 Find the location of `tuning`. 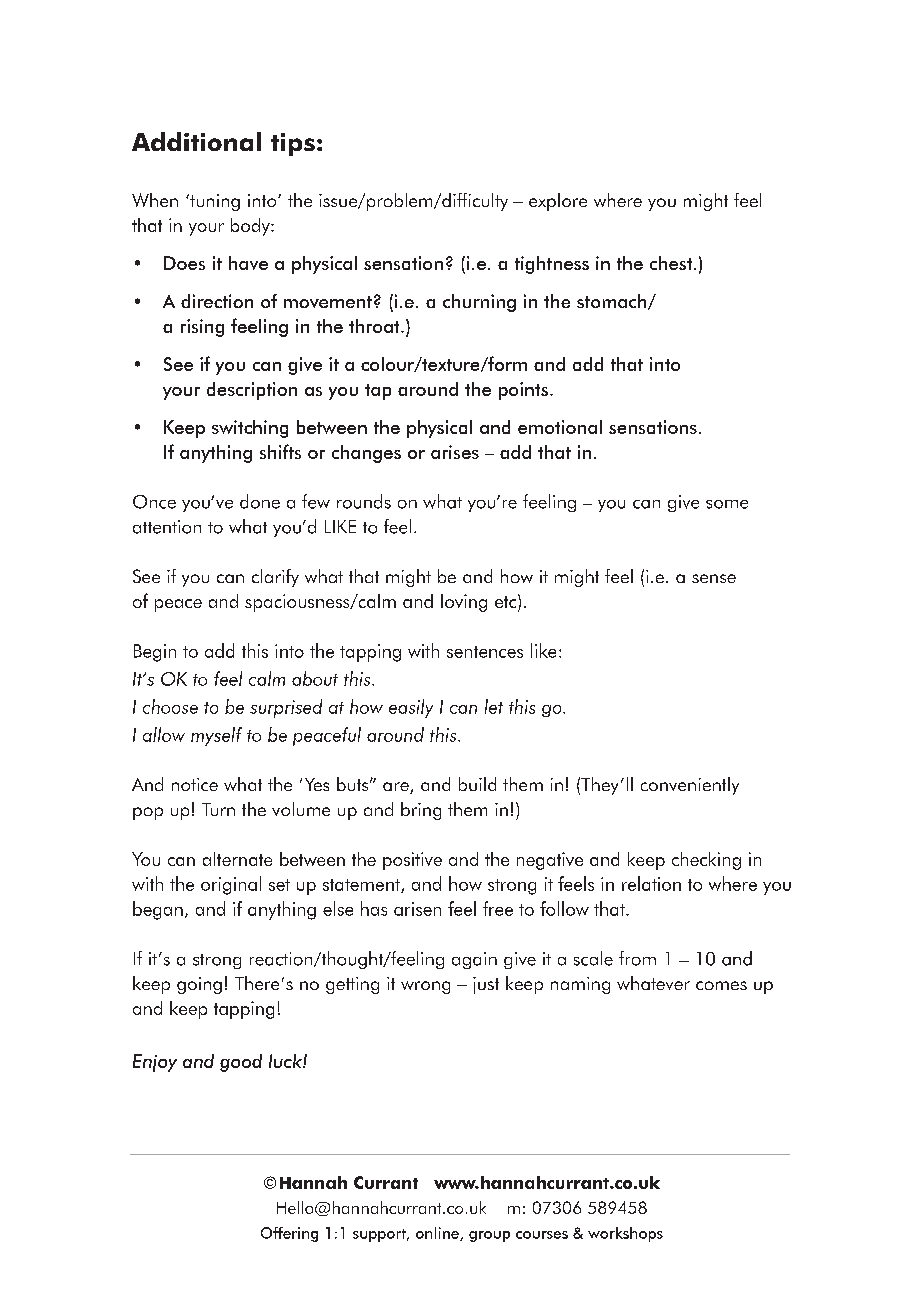

tuning is located at coordinates (214, 202).
